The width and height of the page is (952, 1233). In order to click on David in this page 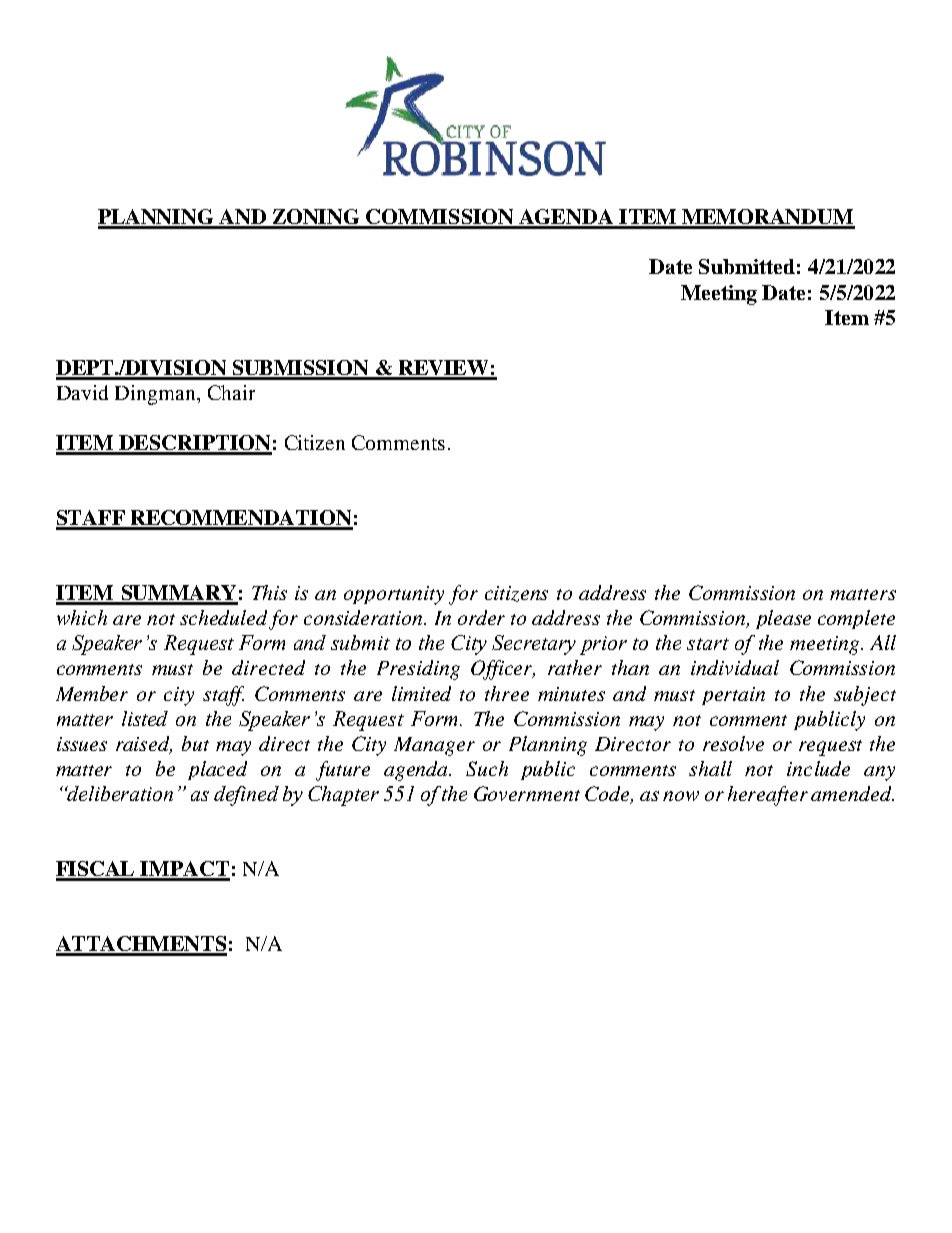, I will do `click(82, 392)`.
